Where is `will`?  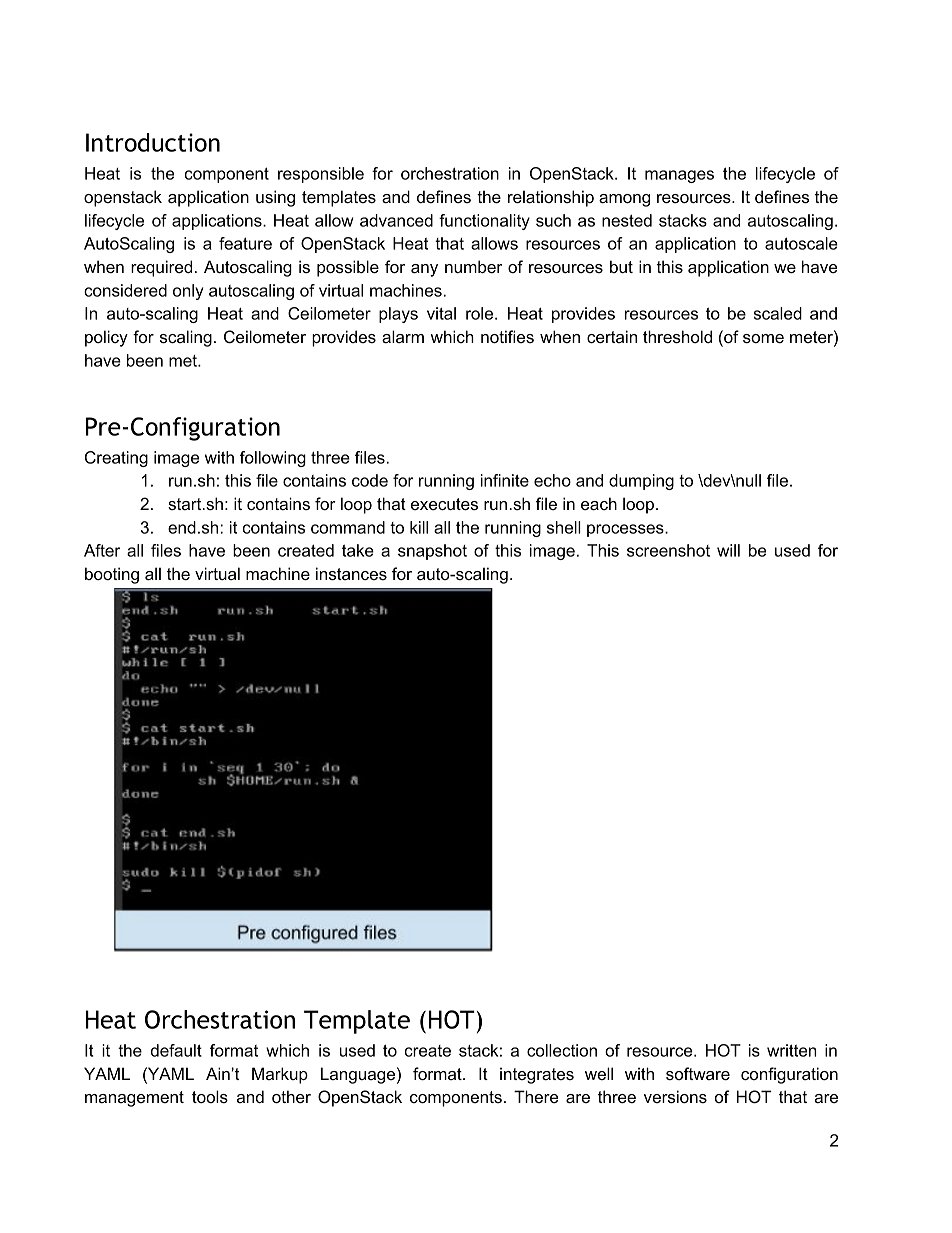
will is located at coordinates (728, 550).
